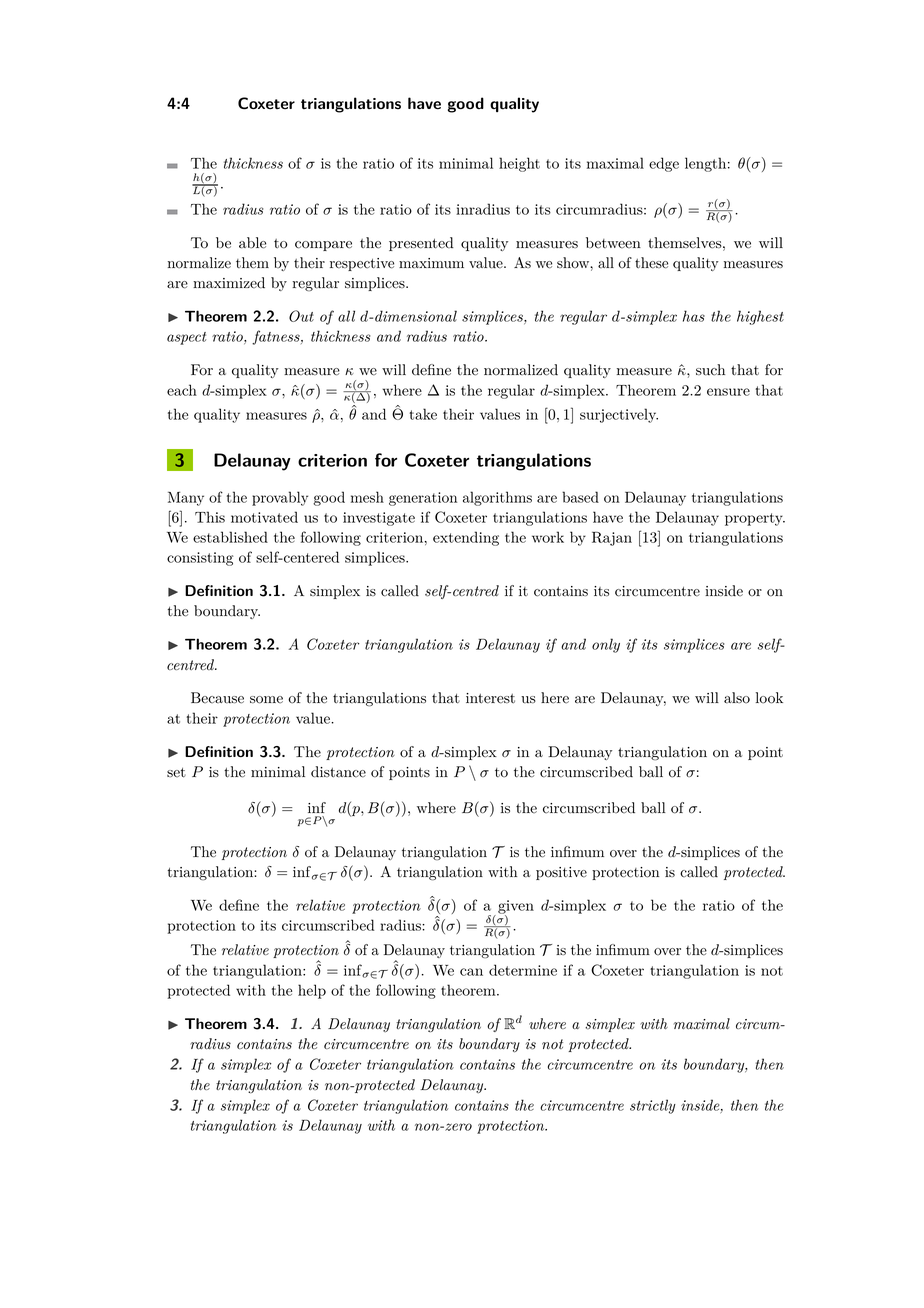 The width and height of the image is (924, 1308). I want to click on height, so click(519, 164).
